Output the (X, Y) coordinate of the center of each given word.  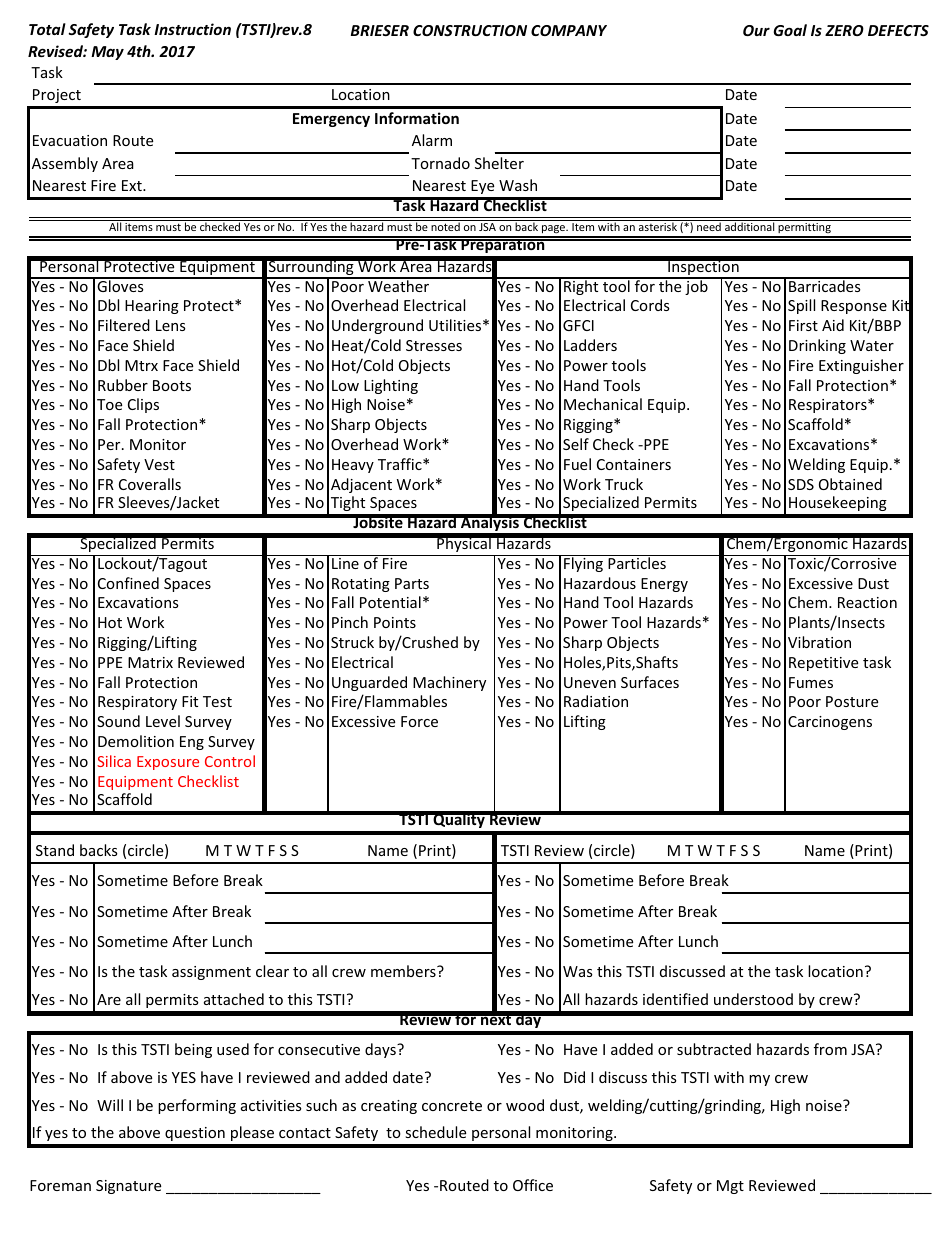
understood (753, 999)
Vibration (819, 642)
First (803, 325)
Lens (171, 325)
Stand (55, 850)
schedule (435, 1132)
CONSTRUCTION (470, 30)
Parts (412, 583)
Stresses (434, 345)
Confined (128, 583)
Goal (790, 30)
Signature (128, 1187)
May (107, 53)
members (404, 971)
